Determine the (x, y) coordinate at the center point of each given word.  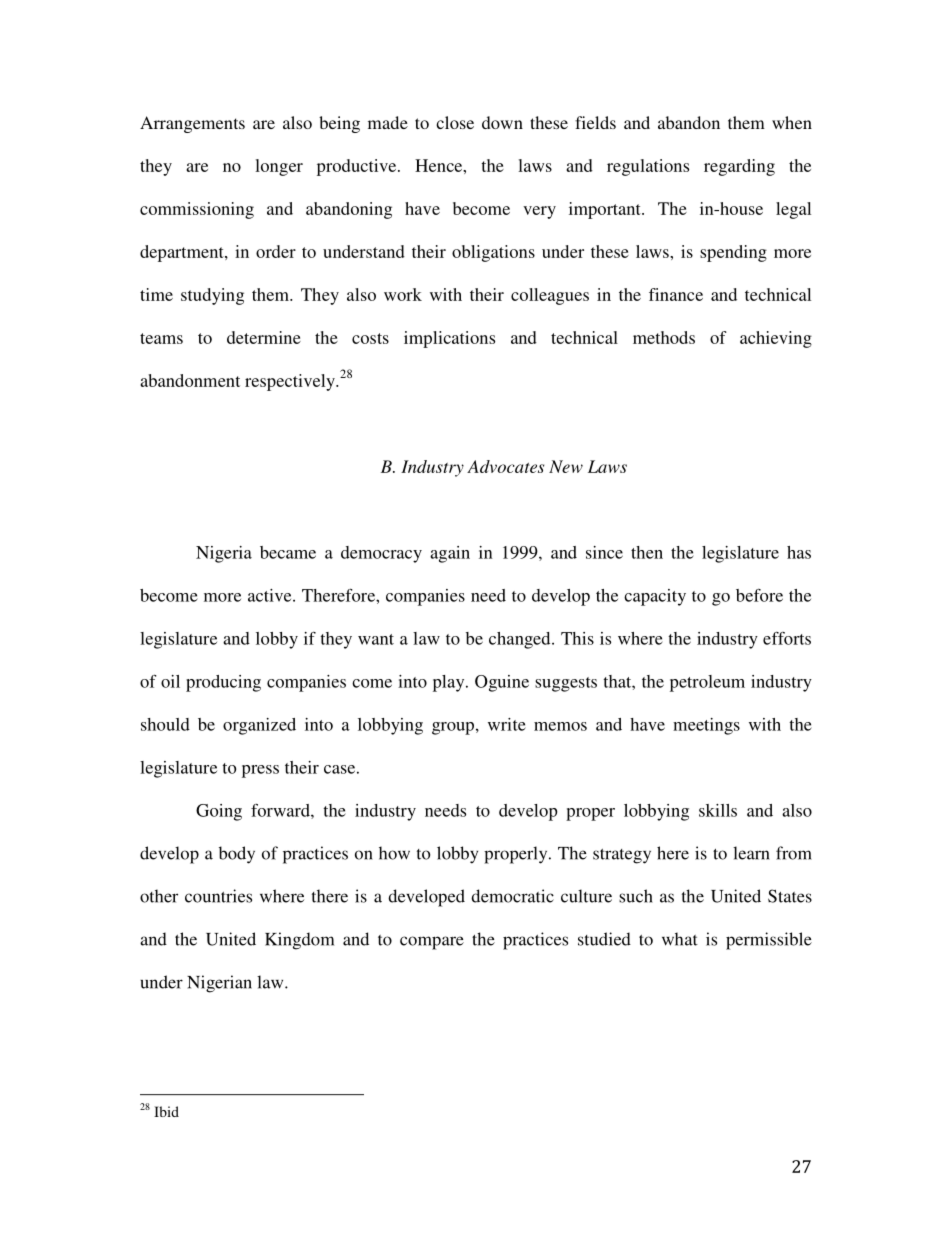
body (237, 855)
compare (432, 943)
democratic (512, 896)
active (271, 595)
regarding (739, 167)
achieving (776, 339)
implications (449, 339)
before (759, 595)
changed (521, 640)
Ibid (166, 1111)
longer (279, 167)
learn (751, 853)
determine (264, 337)
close (455, 122)
